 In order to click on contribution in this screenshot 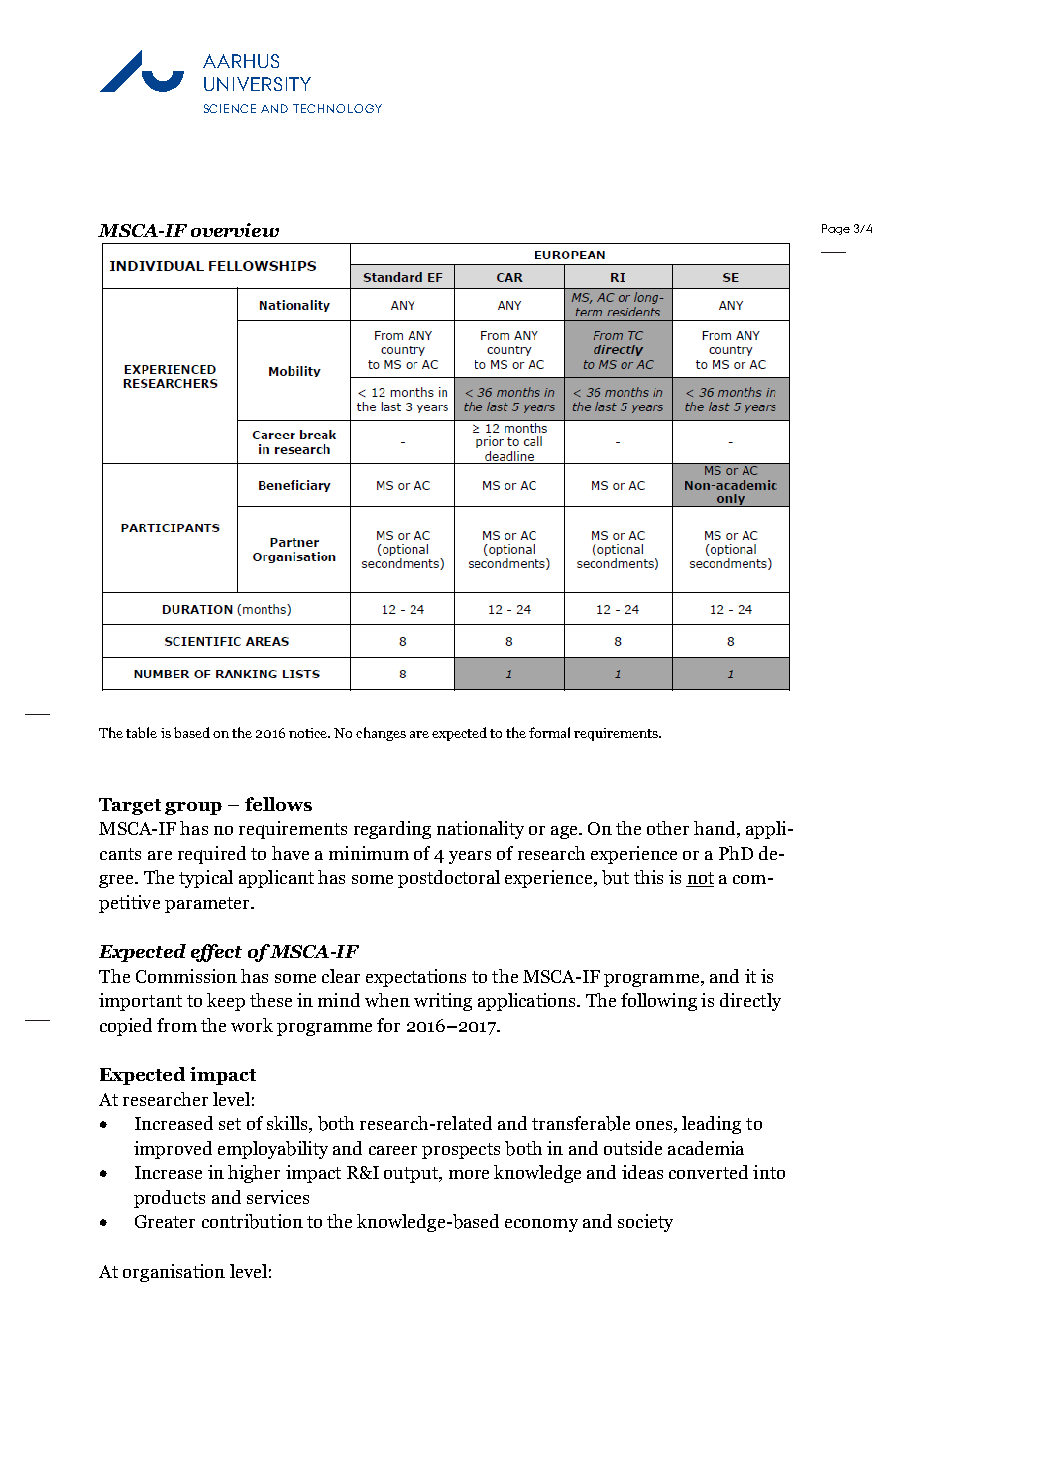, I will do `click(252, 1221)`.
